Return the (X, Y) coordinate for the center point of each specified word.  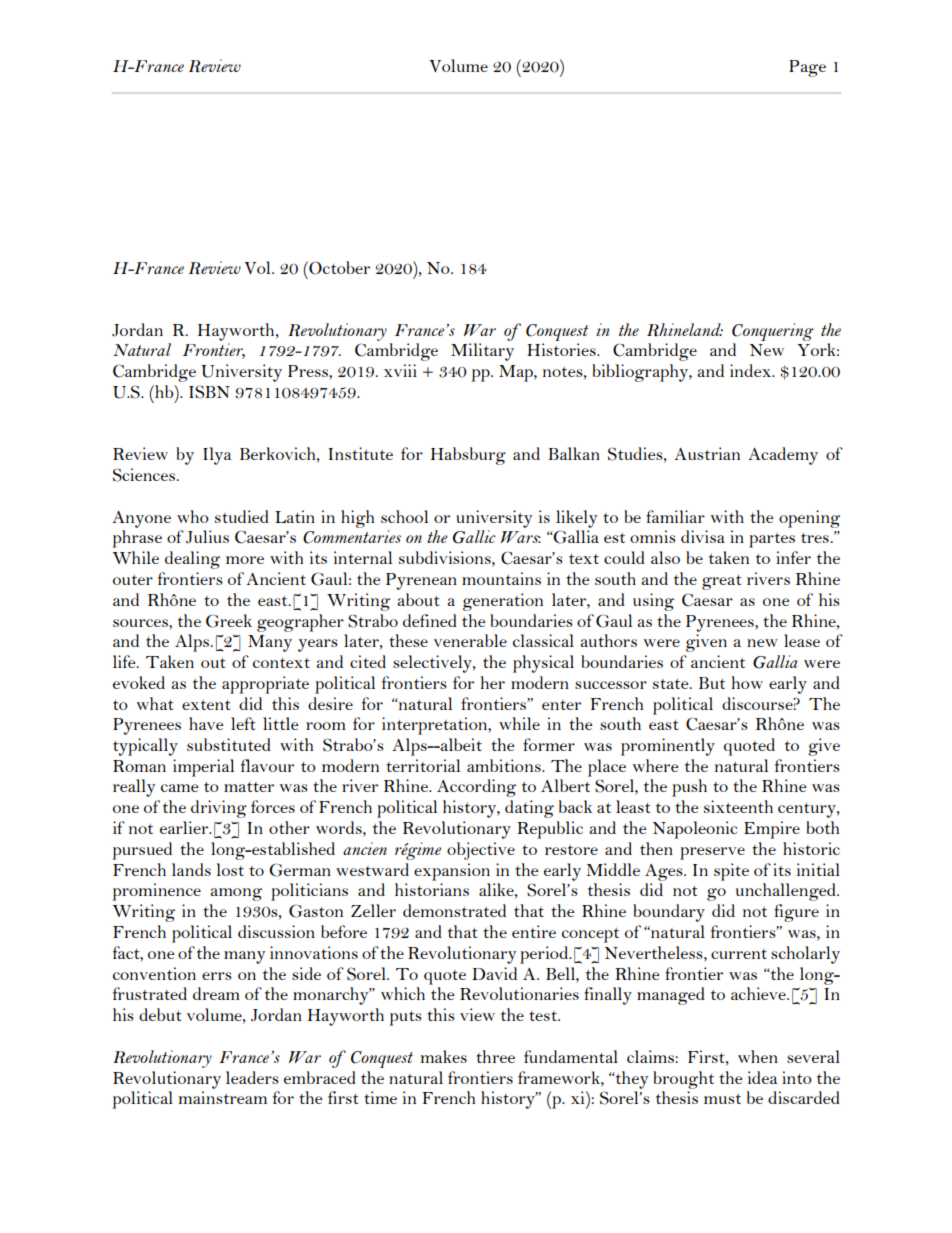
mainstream (222, 1097)
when (758, 1056)
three (495, 1056)
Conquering (773, 332)
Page (807, 68)
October (338, 268)
